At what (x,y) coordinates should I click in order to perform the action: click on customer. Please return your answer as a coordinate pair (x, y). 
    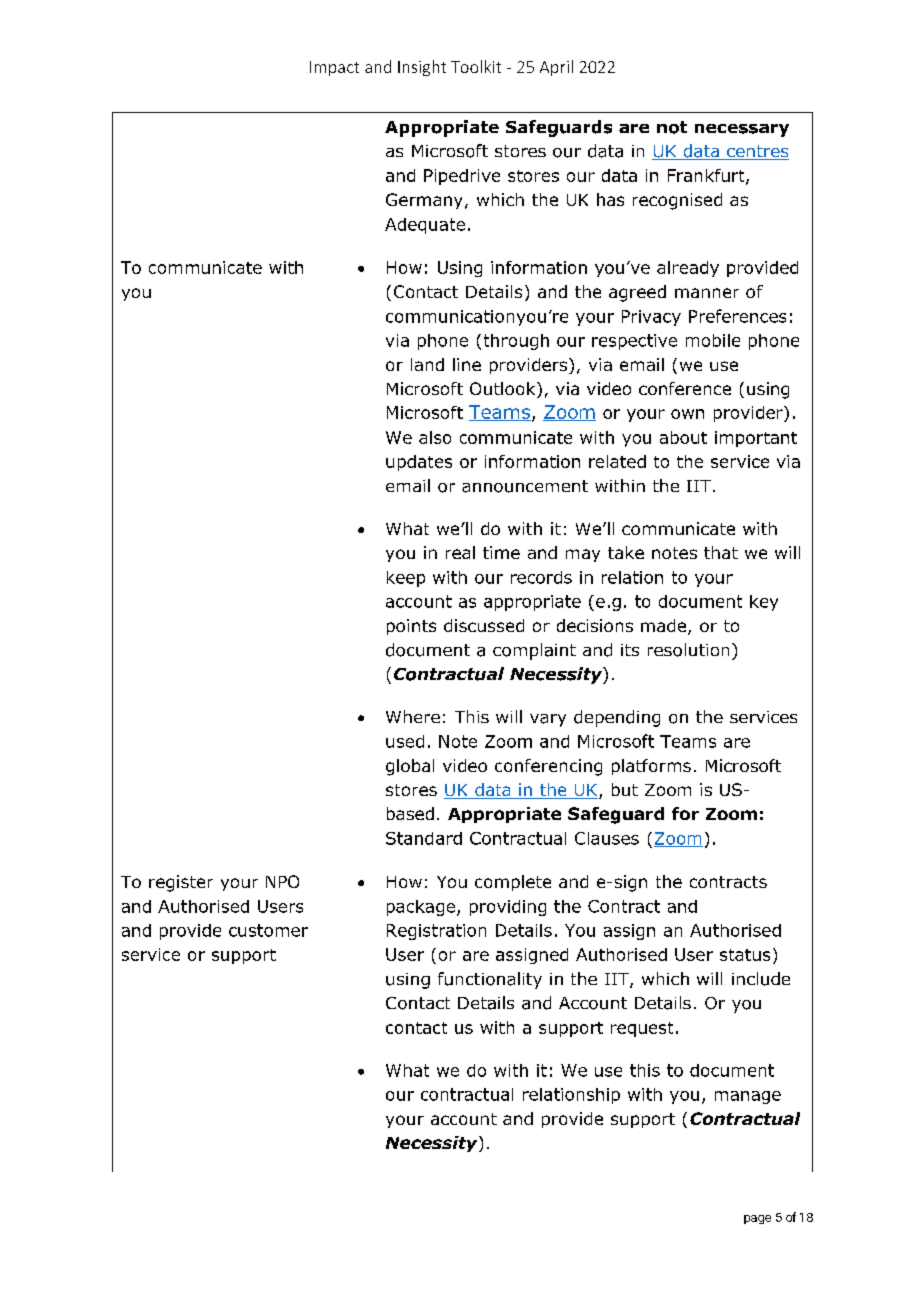
    Looking at the image, I should click on (268, 930).
